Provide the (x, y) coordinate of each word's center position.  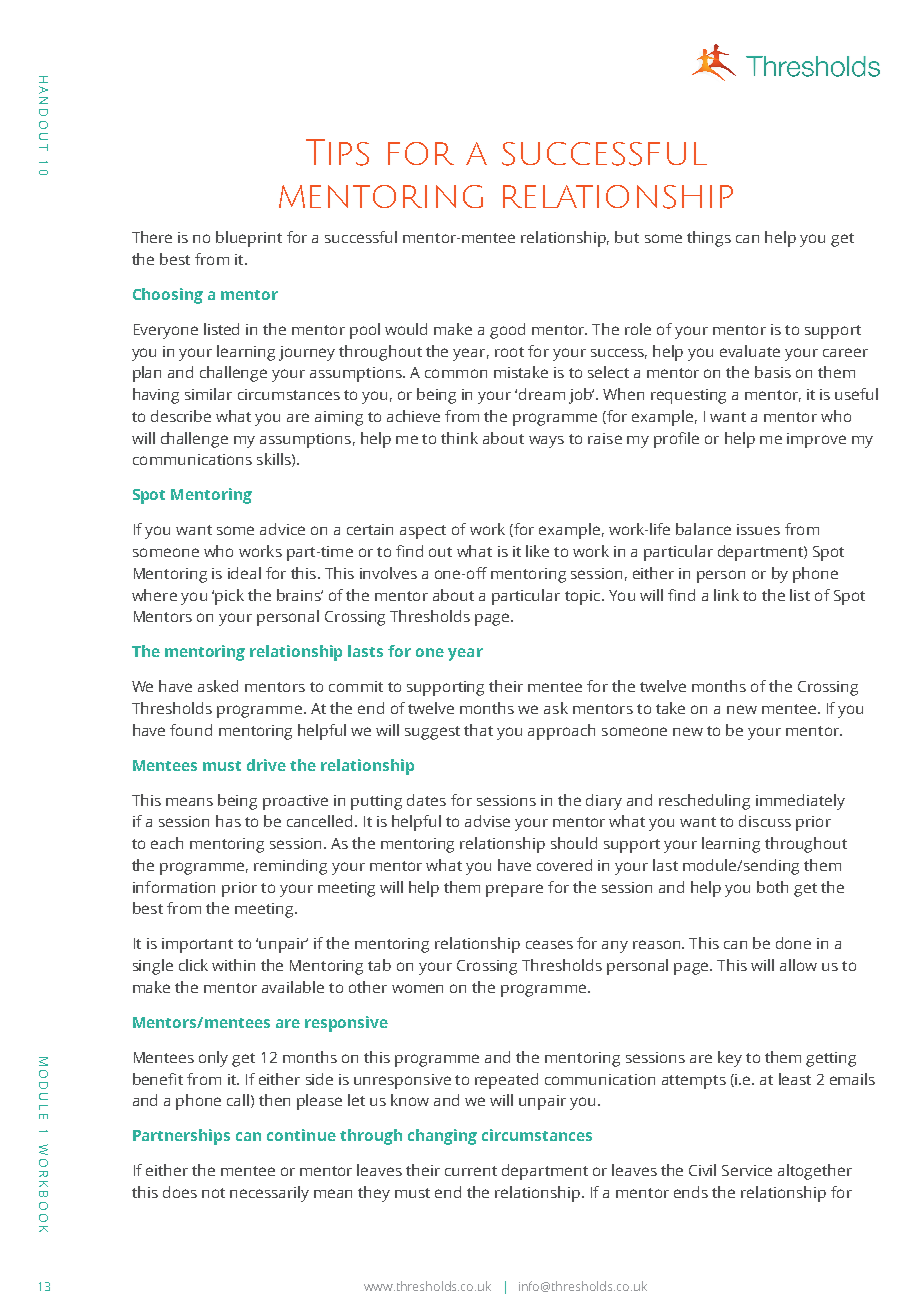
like (537, 551)
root (509, 352)
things (709, 239)
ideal (244, 573)
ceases (549, 944)
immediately (800, 802)
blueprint (249, 239)
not (213, 1193)
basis (773, 372)
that (478, 730)
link (726, 595)
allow (798, 965)
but (627, 237)
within (233, 965)
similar (208, 394)
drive (266, 765)
